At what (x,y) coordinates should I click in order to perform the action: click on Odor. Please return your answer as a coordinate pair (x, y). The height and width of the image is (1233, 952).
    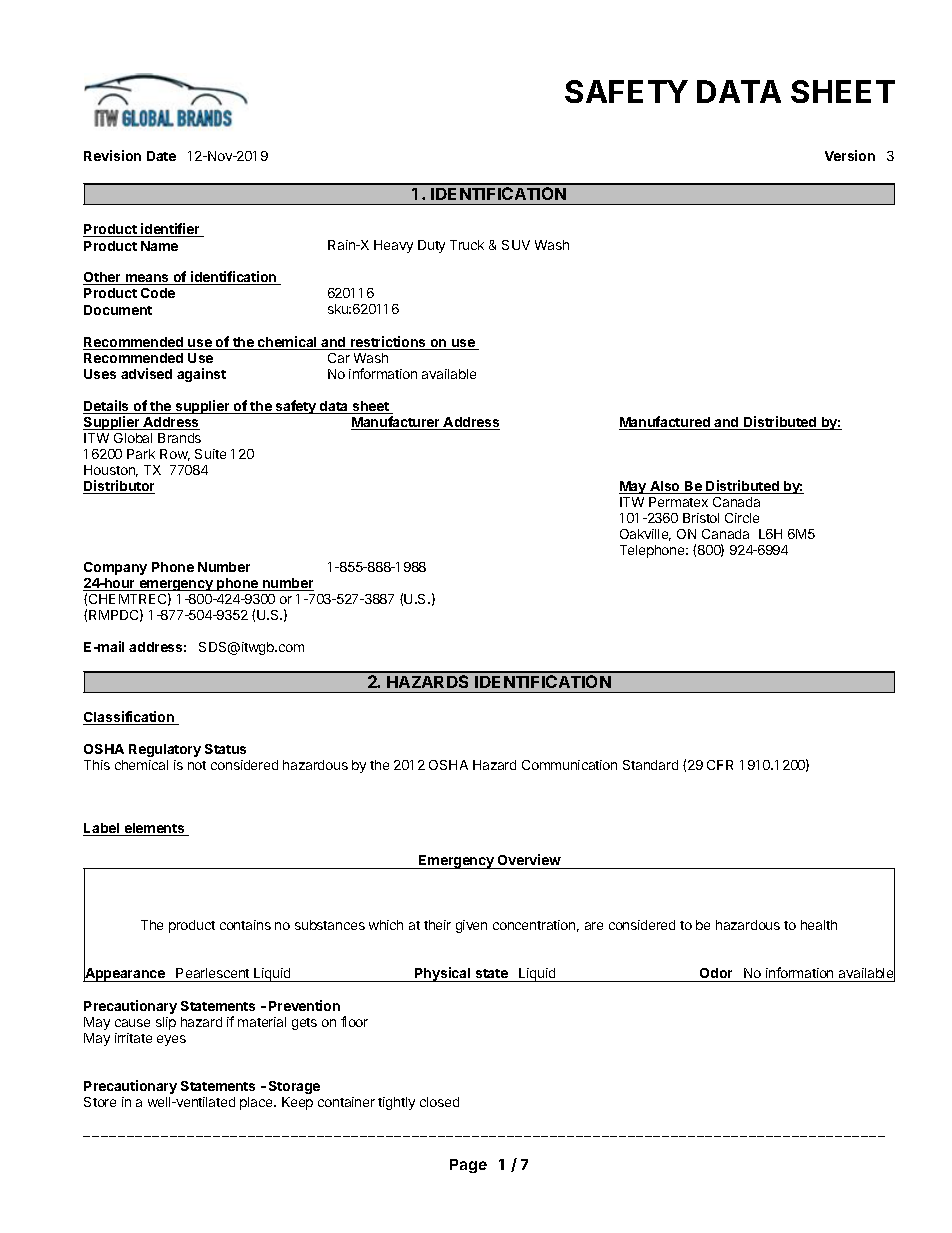
    Looking at the image, I should click on (716, 973).
